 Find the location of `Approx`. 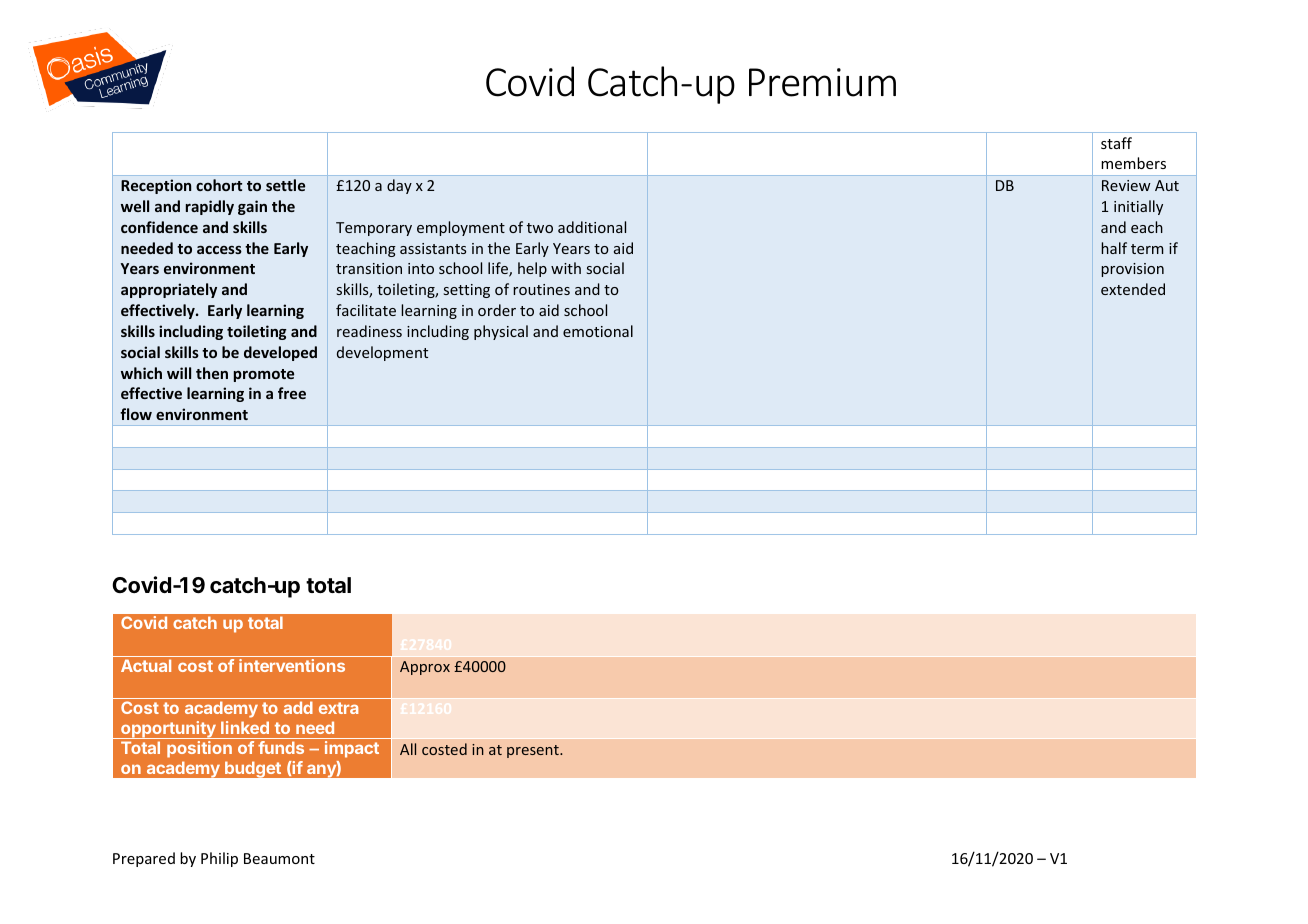

Approx is located at coordinates (425, 668).
